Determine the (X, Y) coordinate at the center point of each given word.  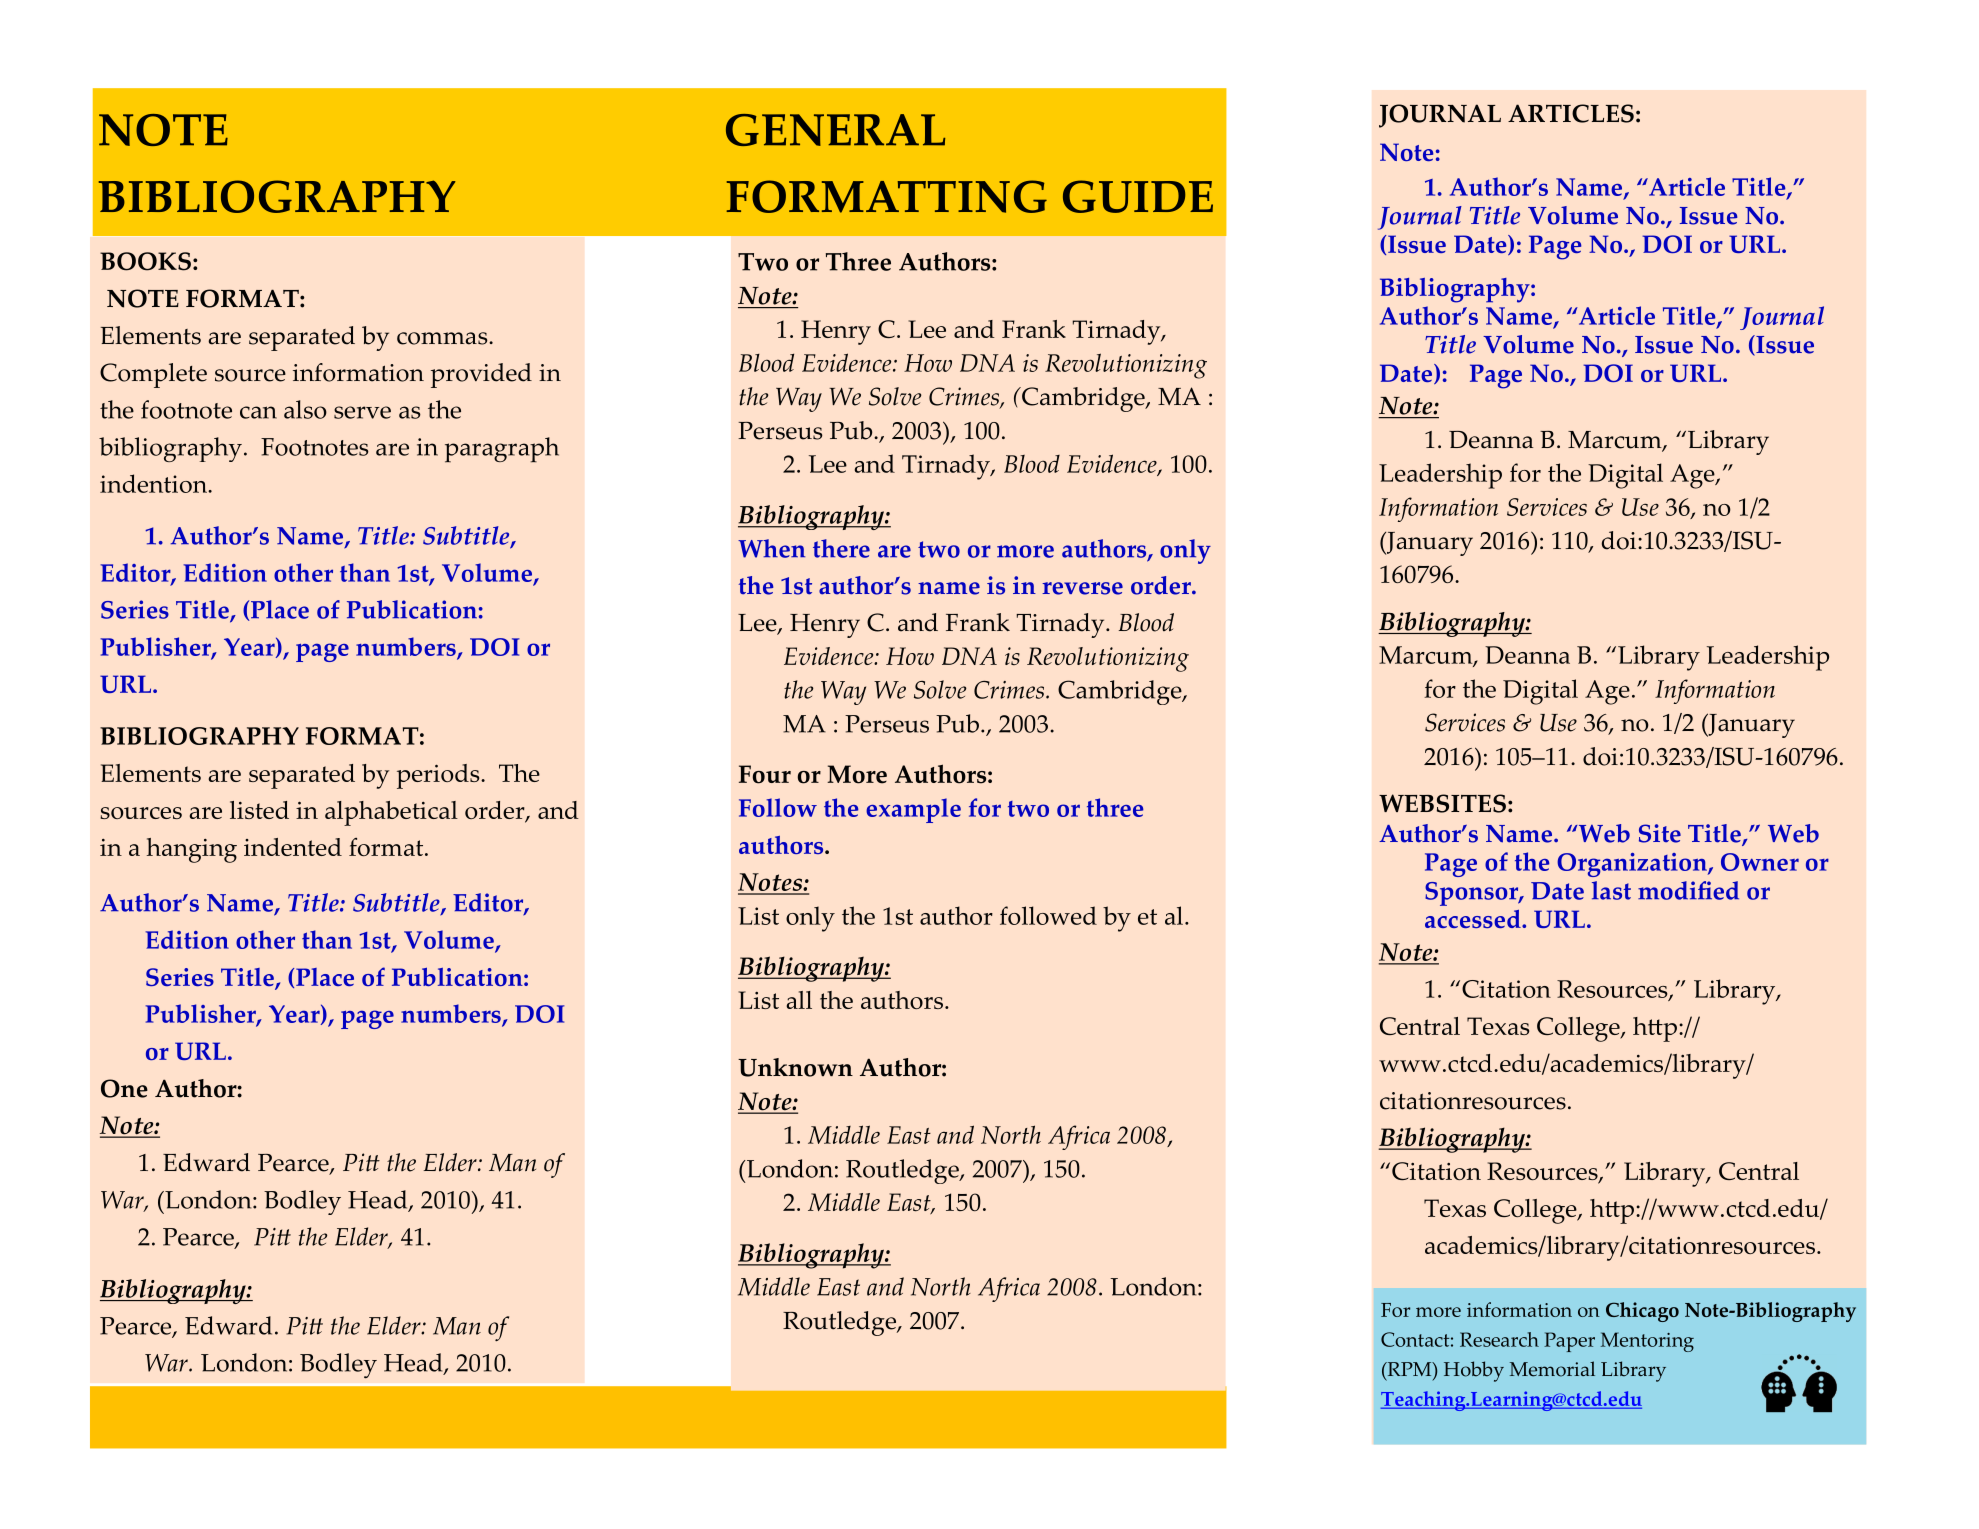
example (913, 810)
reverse (1082, 588)
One (124, 1088)
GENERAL (835, 130)
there (841, 548)
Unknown (795, 1067)
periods (439, 776)
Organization (1633, 865)
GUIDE (1138, 196)
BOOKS (145, 261)
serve (362, 412)
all (799, 1000)
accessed (1474, 919)
